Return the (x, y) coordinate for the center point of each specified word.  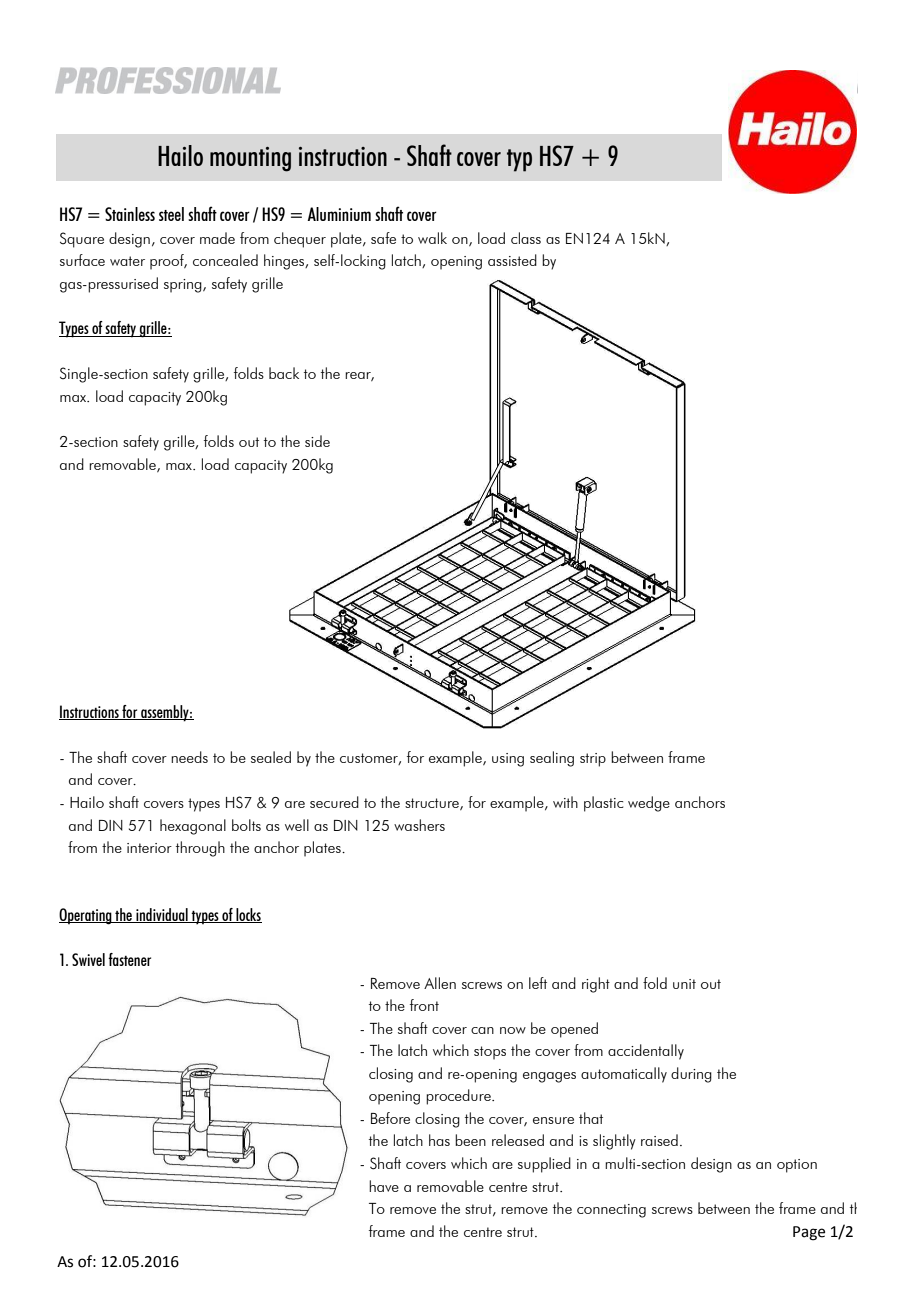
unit (684, 984)
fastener (129, 959)
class (526, 238)
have (384, 1186)
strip (593, 760)
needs (189, 757)
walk (432, 238)
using (508, 760)
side (317, 441)
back (284, 373)
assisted (512, 260)
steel (171, 214)
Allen (440, 983)
